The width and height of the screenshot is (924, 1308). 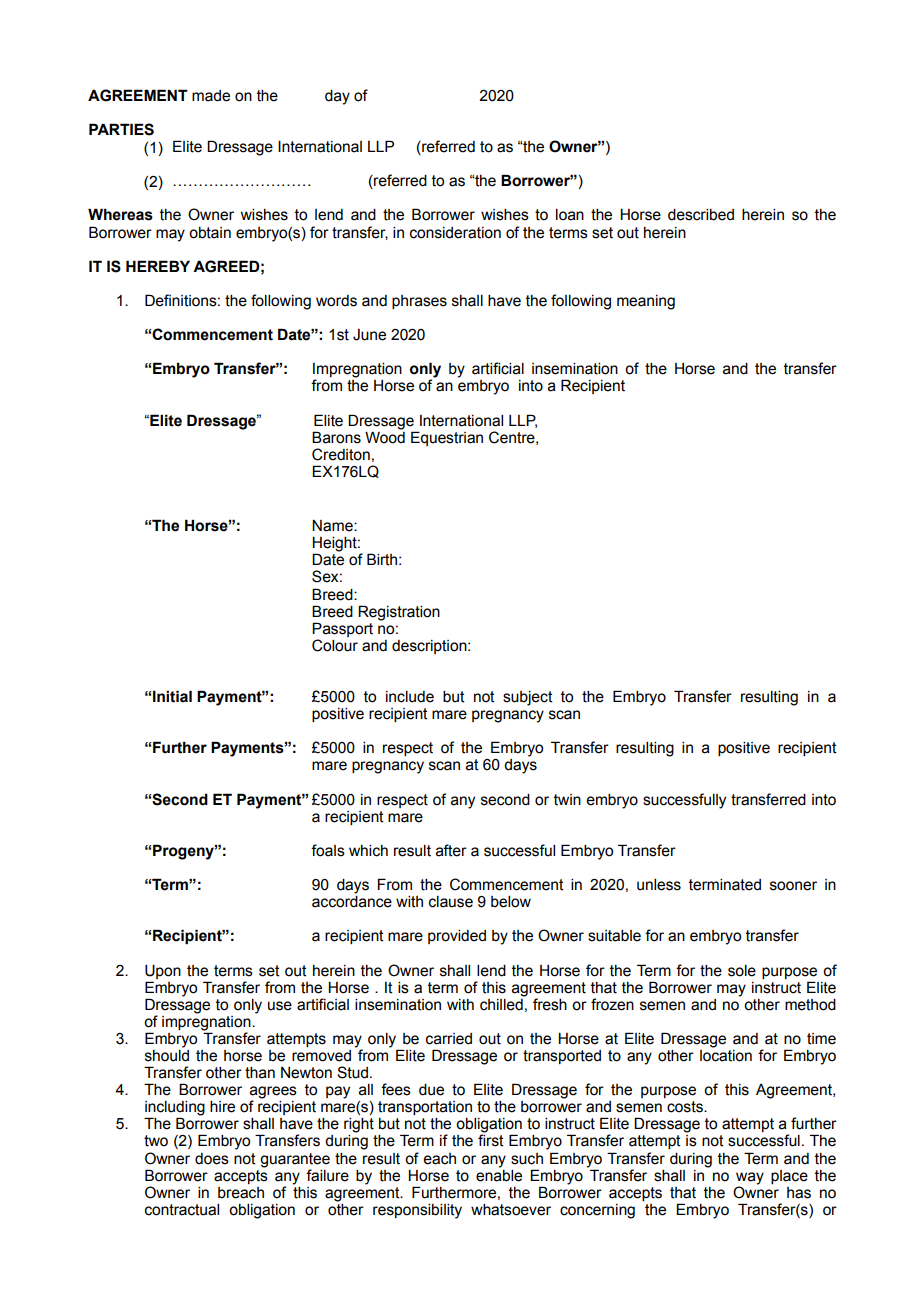 What do you see at coordinates (499, 1174) in the screenshot?
I see `enable` at bounding box center [499, 1174].
